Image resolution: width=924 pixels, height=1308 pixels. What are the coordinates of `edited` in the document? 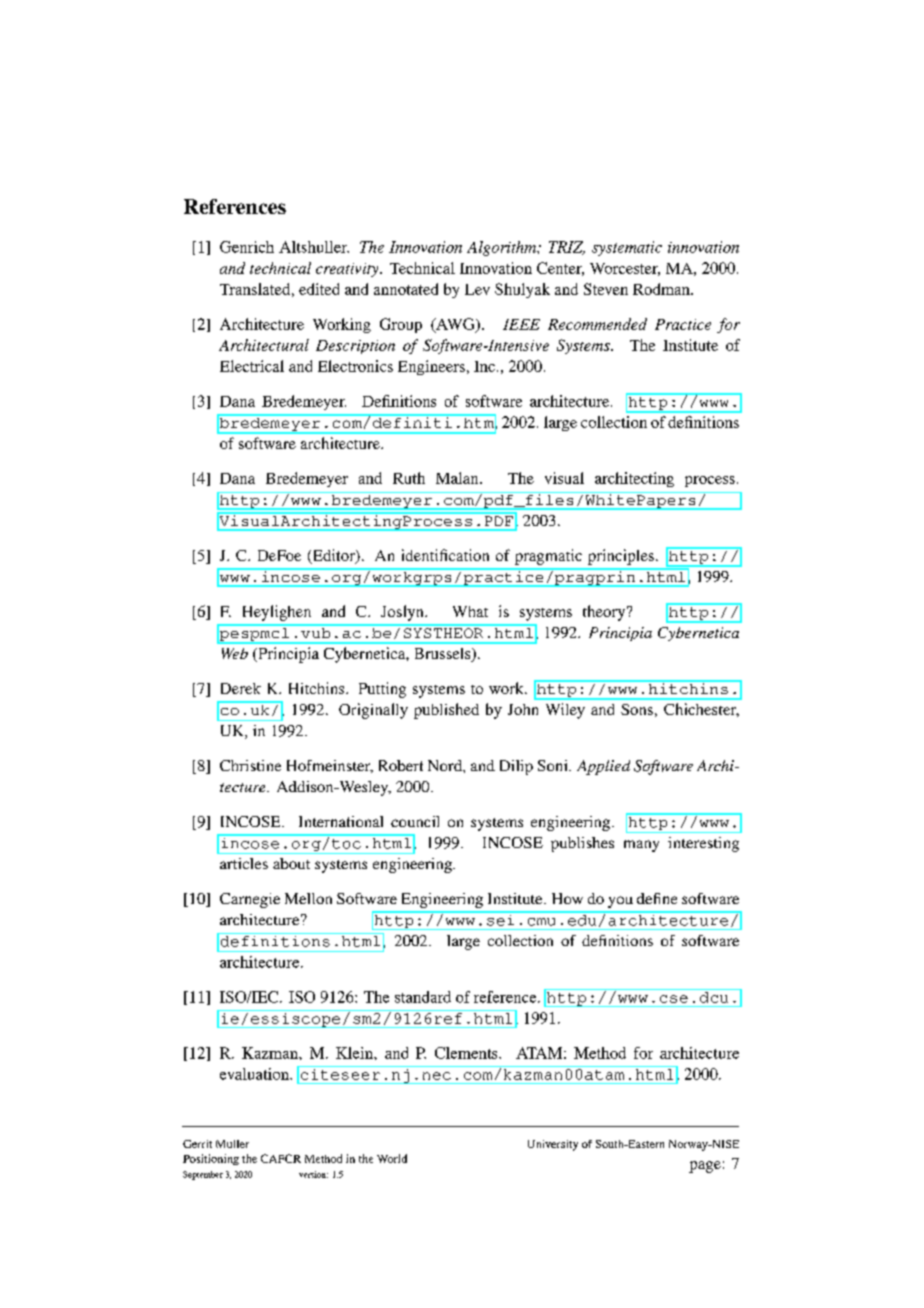 It's located at (319, 289).
